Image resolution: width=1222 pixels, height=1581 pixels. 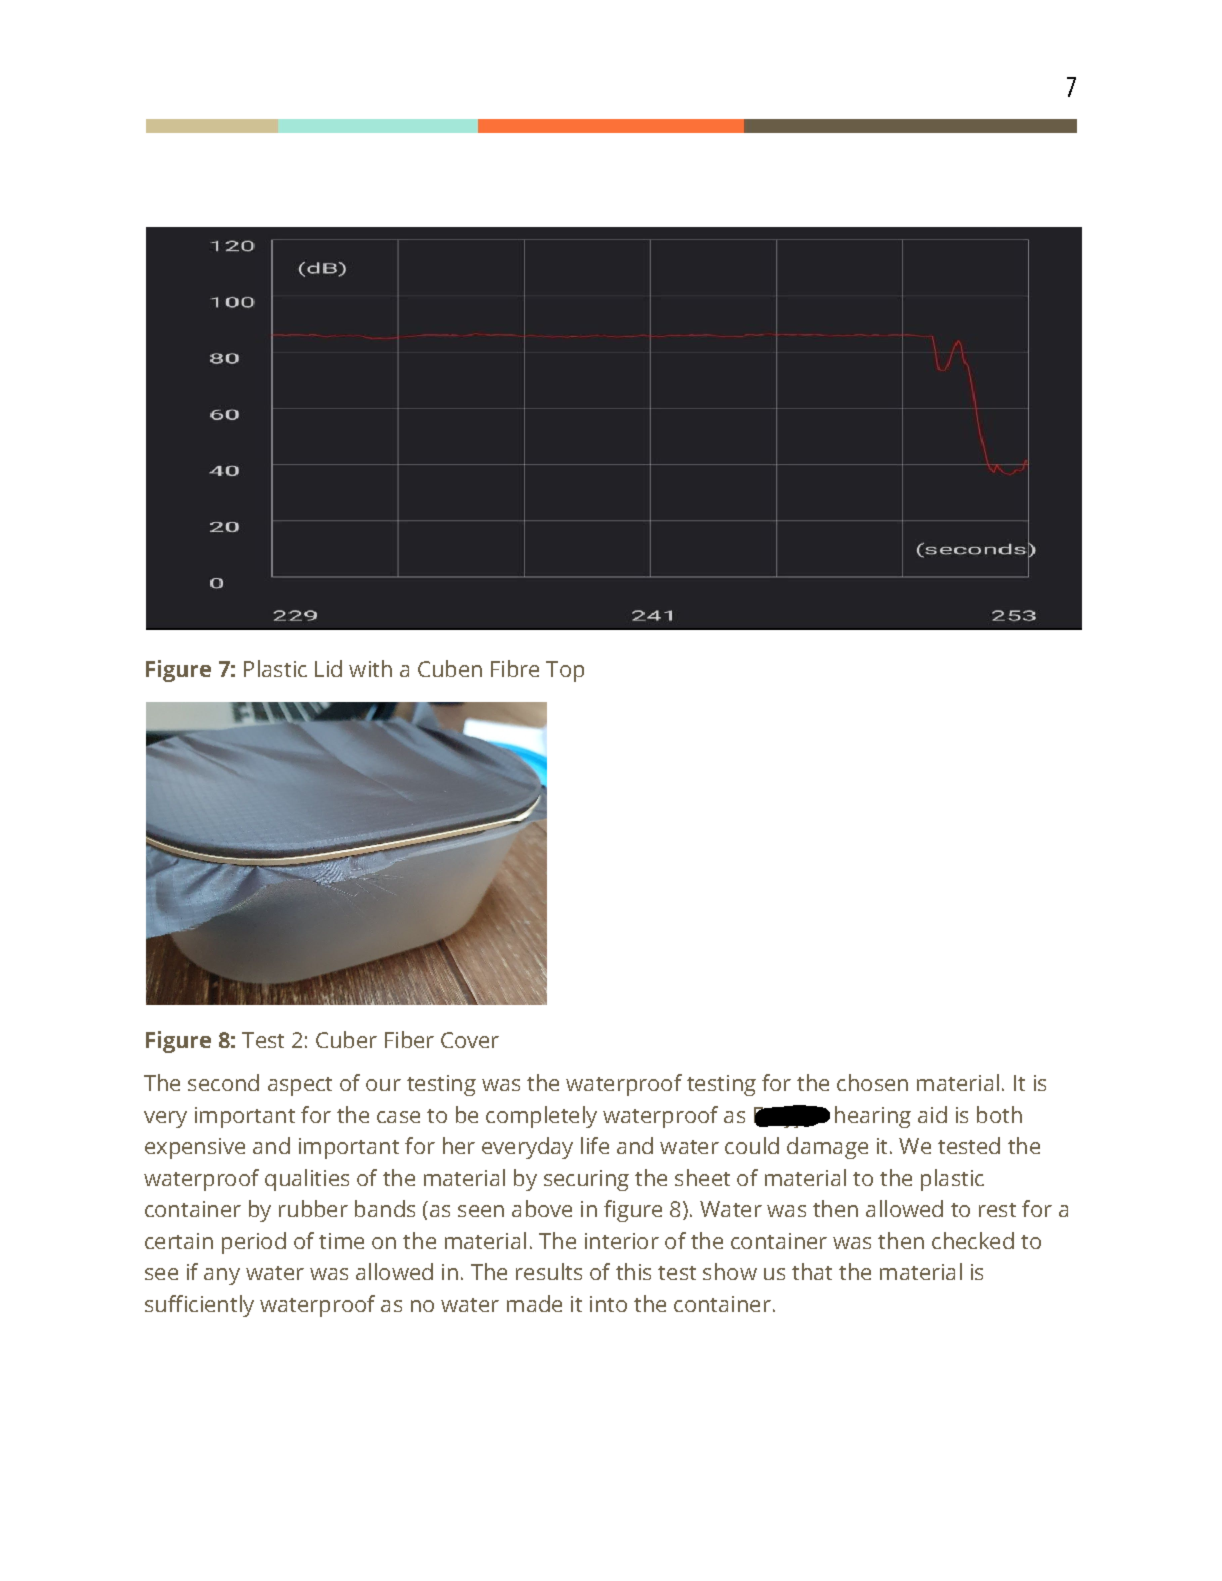 What do you see at coordinates (873, 1117) in the image?
I see `hearing` at bounding box center [873, 1117].
